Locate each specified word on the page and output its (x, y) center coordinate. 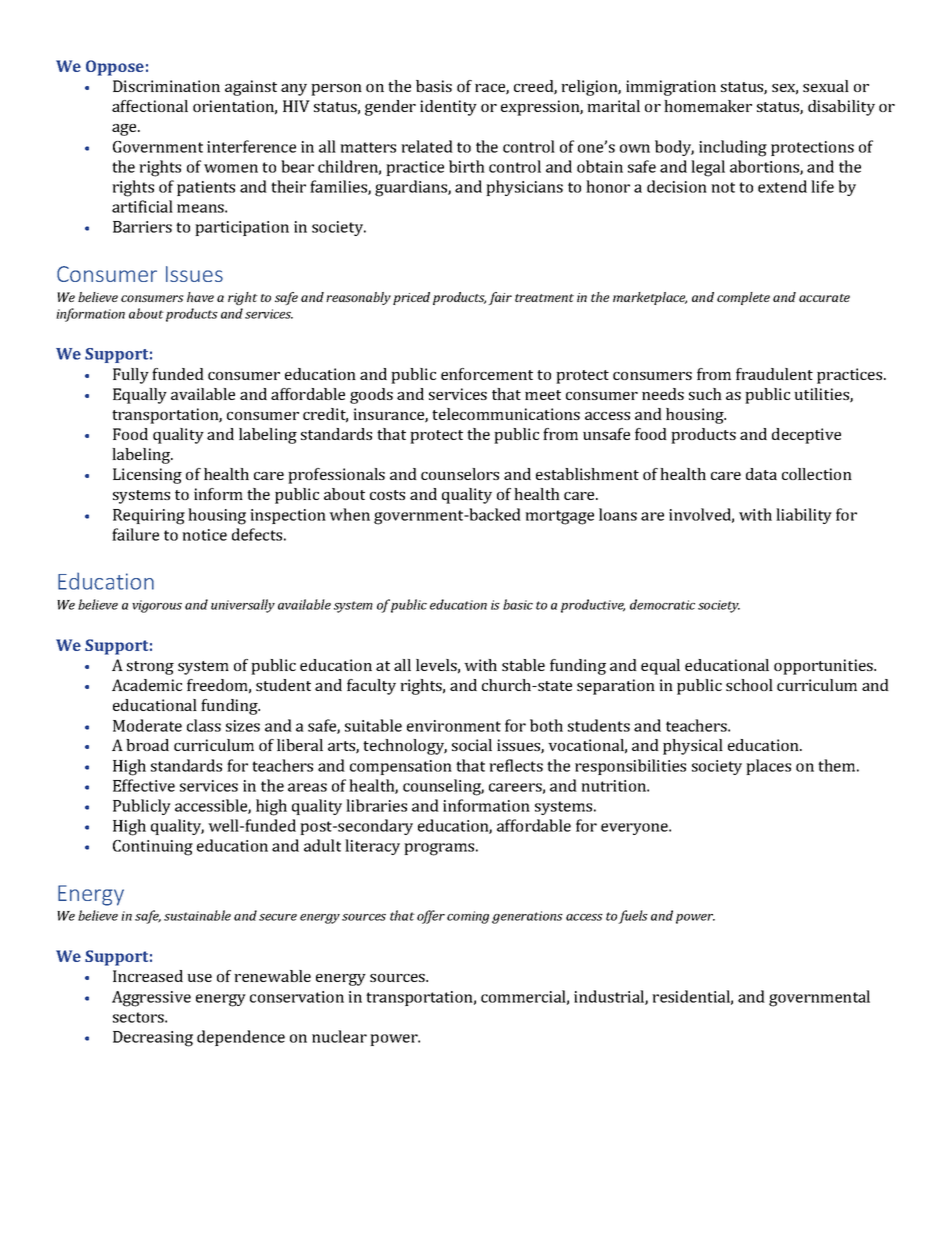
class (204, 725)
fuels (633, 917)
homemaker (708, 106)
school (749, 685)
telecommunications (506, 414)
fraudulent (774, 374)
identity (448, 108)
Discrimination (166, 86)
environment (454, 726)
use (199, 978)
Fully (131, 376)
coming (468, 917)
